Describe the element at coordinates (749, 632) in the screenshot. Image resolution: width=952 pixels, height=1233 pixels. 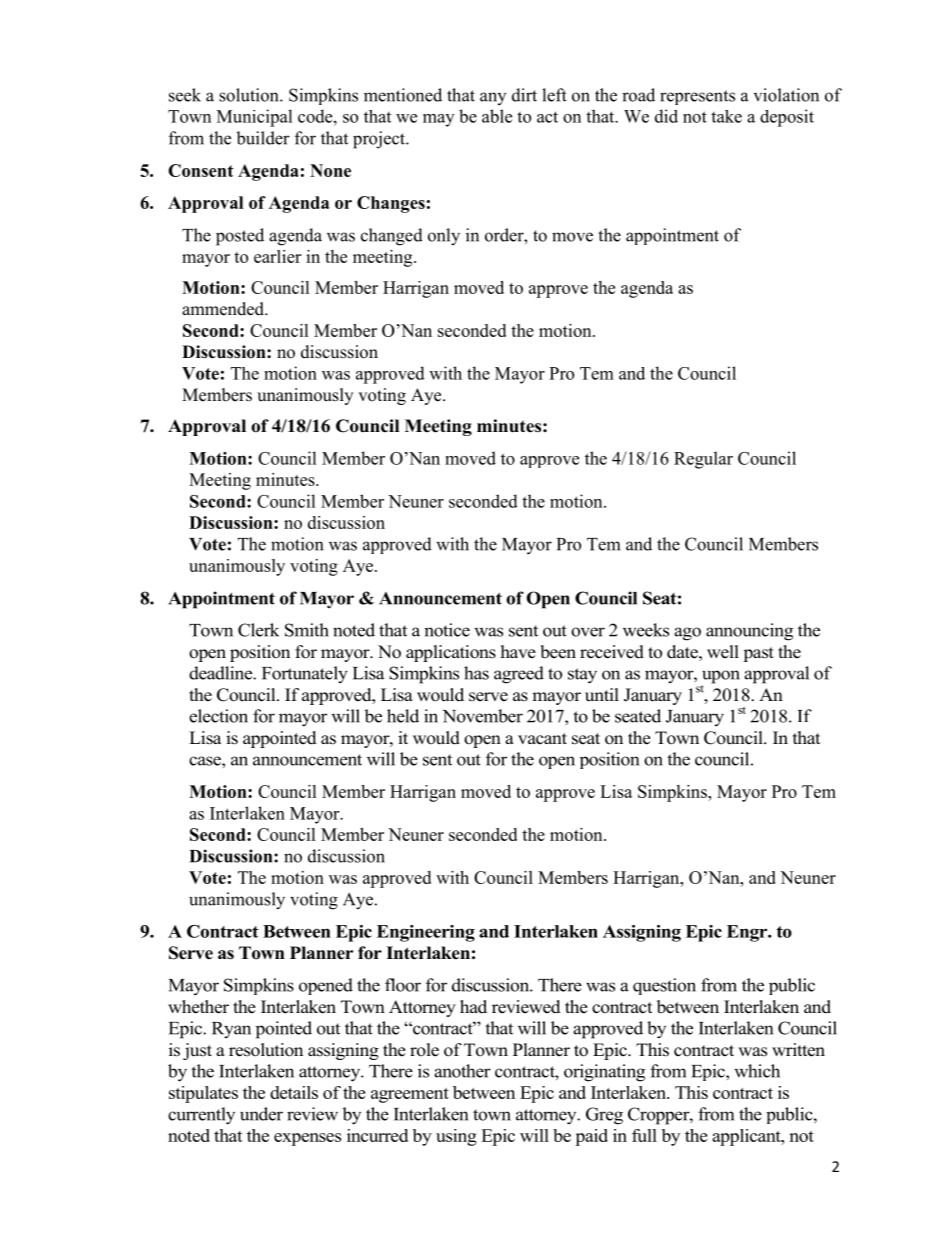
I see `announcing` at that location.
